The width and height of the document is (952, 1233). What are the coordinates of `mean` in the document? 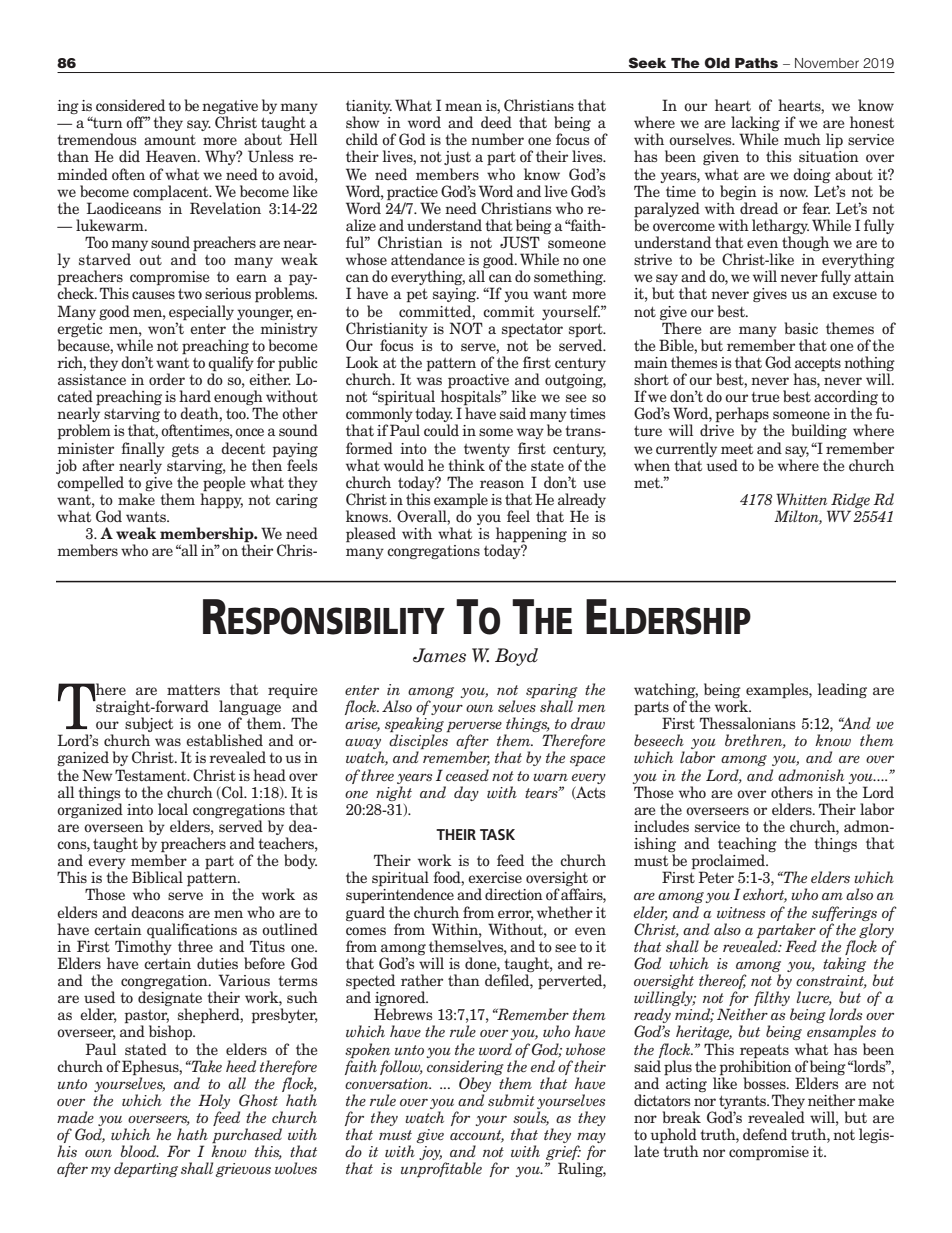 It's located at (463, 107).
